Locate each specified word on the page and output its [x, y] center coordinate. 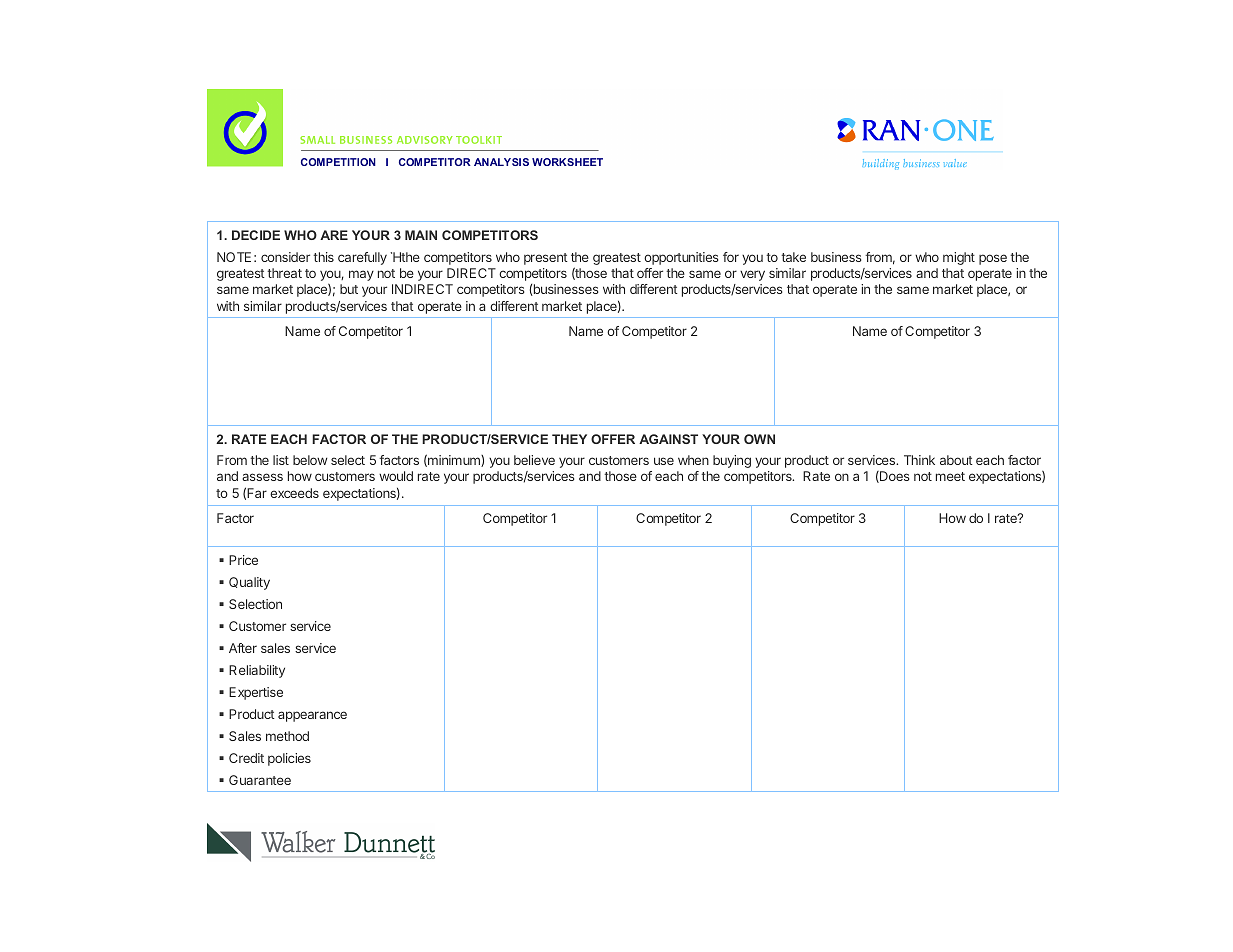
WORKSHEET [567, 162]
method [287, 736]
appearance [312, 716]
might [959, 258]
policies [289, 759]
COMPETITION [338, 162]
